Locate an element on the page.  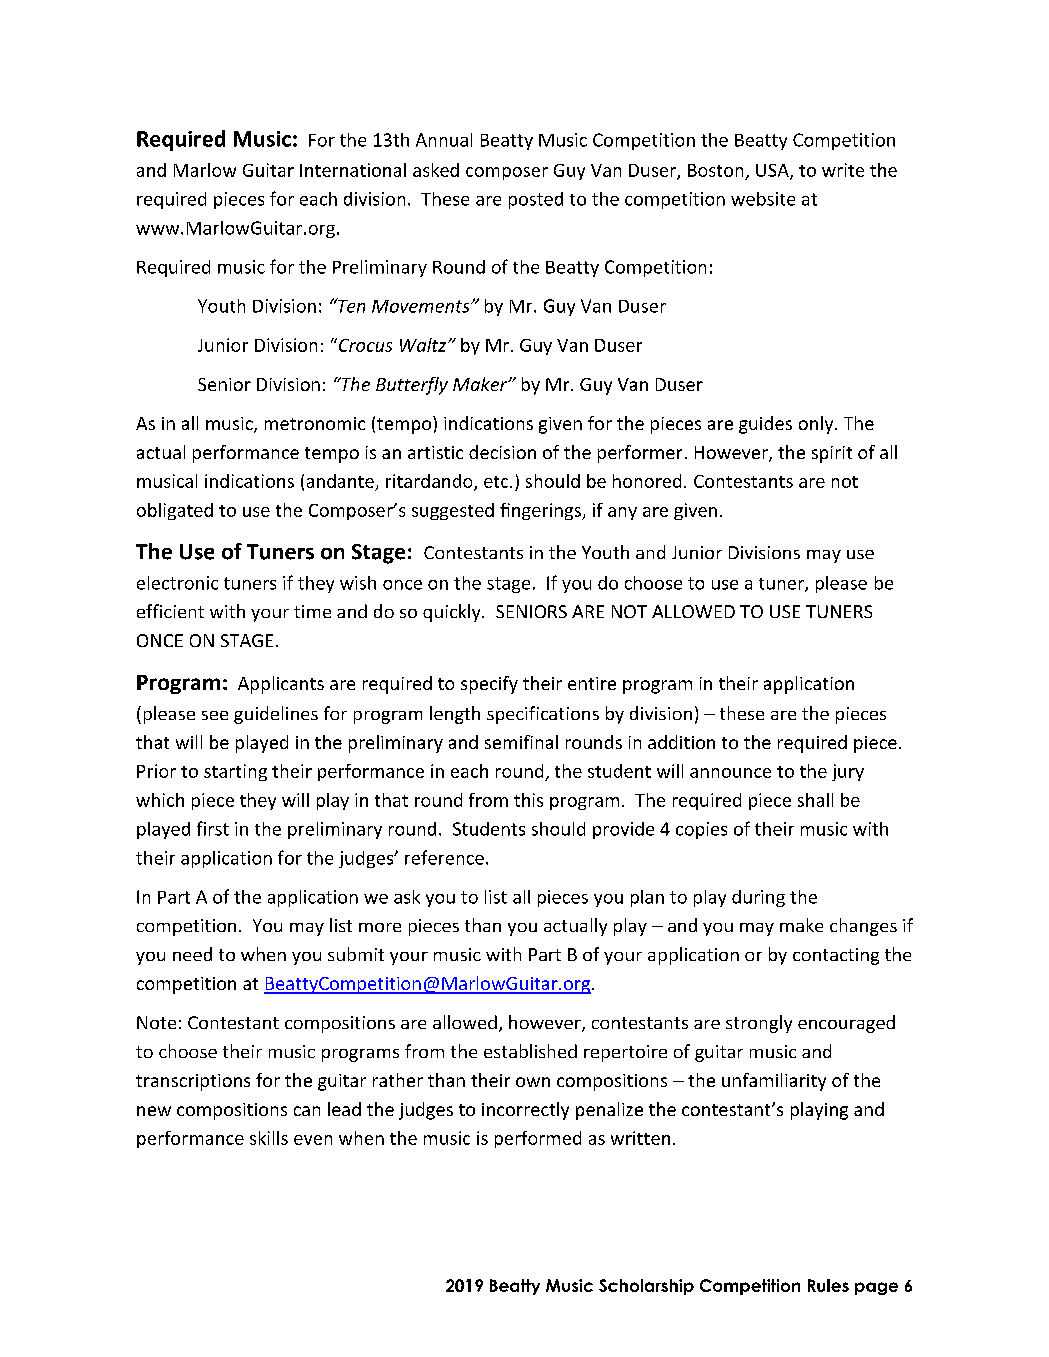
International is located at coordinates (353, 170).
